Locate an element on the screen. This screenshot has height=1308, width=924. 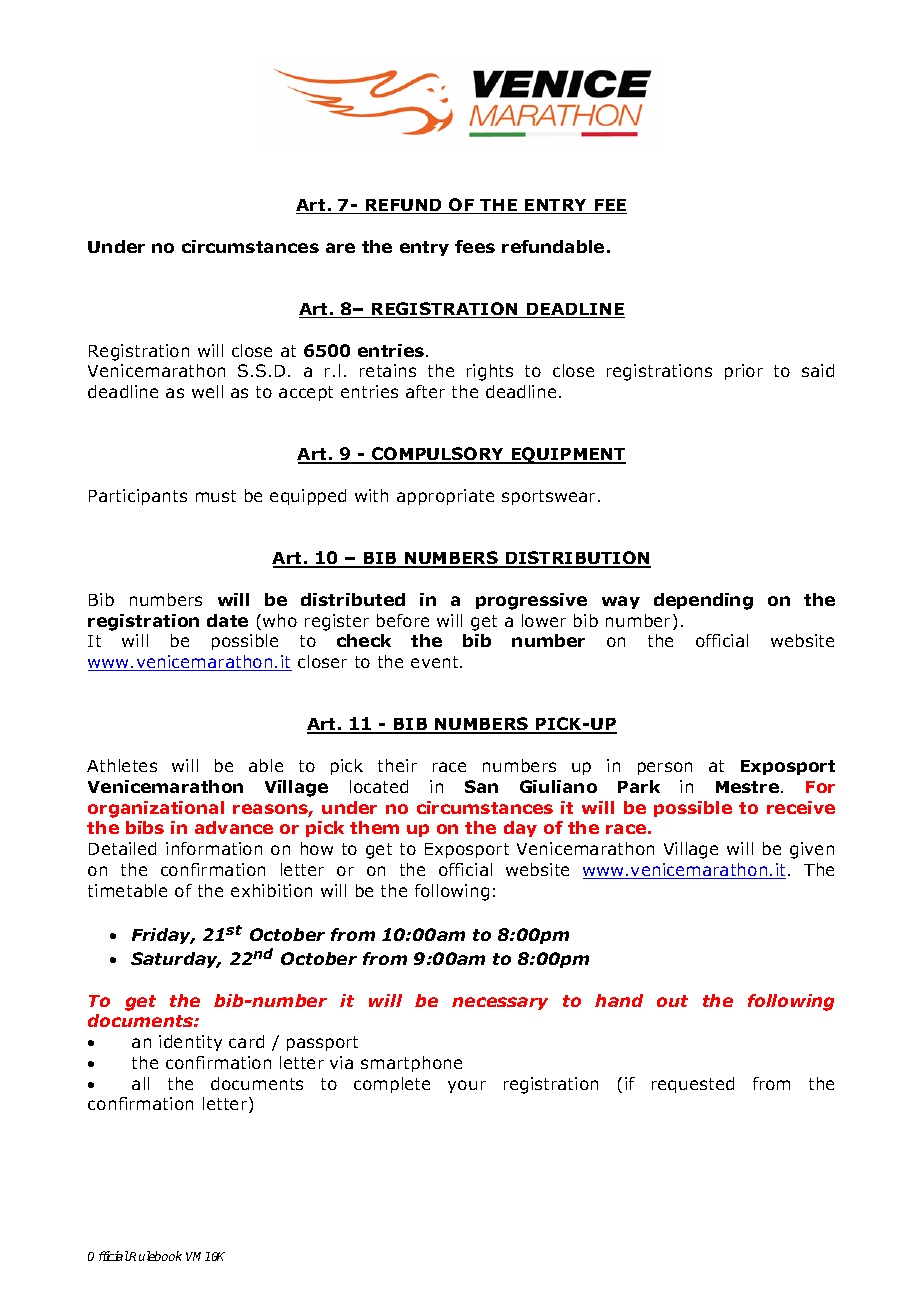
are is located at coordinates (340, 248).
